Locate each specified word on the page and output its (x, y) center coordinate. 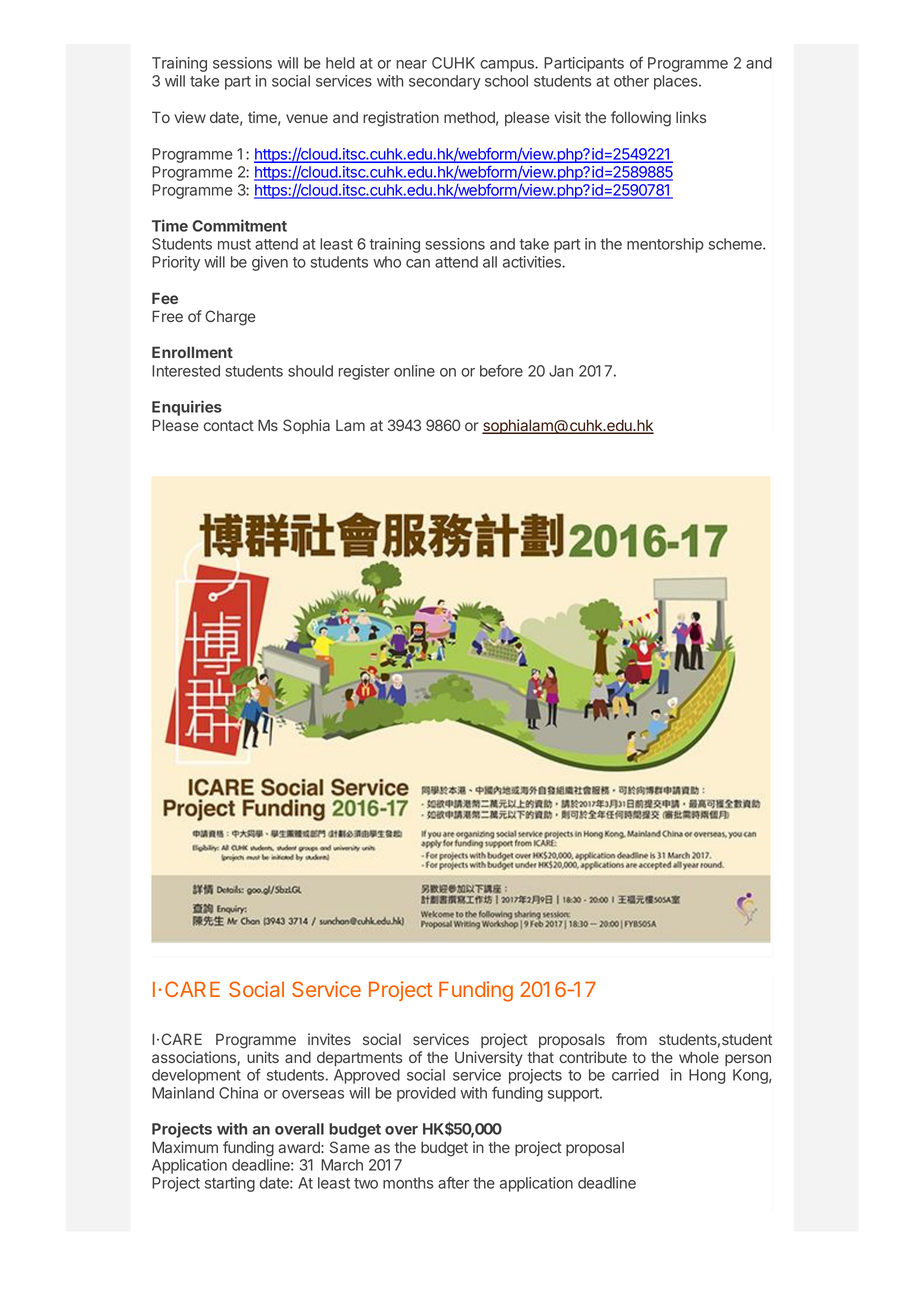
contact (229, 425)
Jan (561, 371)
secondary (445, 82)
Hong (707, 1076)
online (414, 371)
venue (307, 118)
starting (230, 1184)
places (677, 82)
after (453, 1182)
